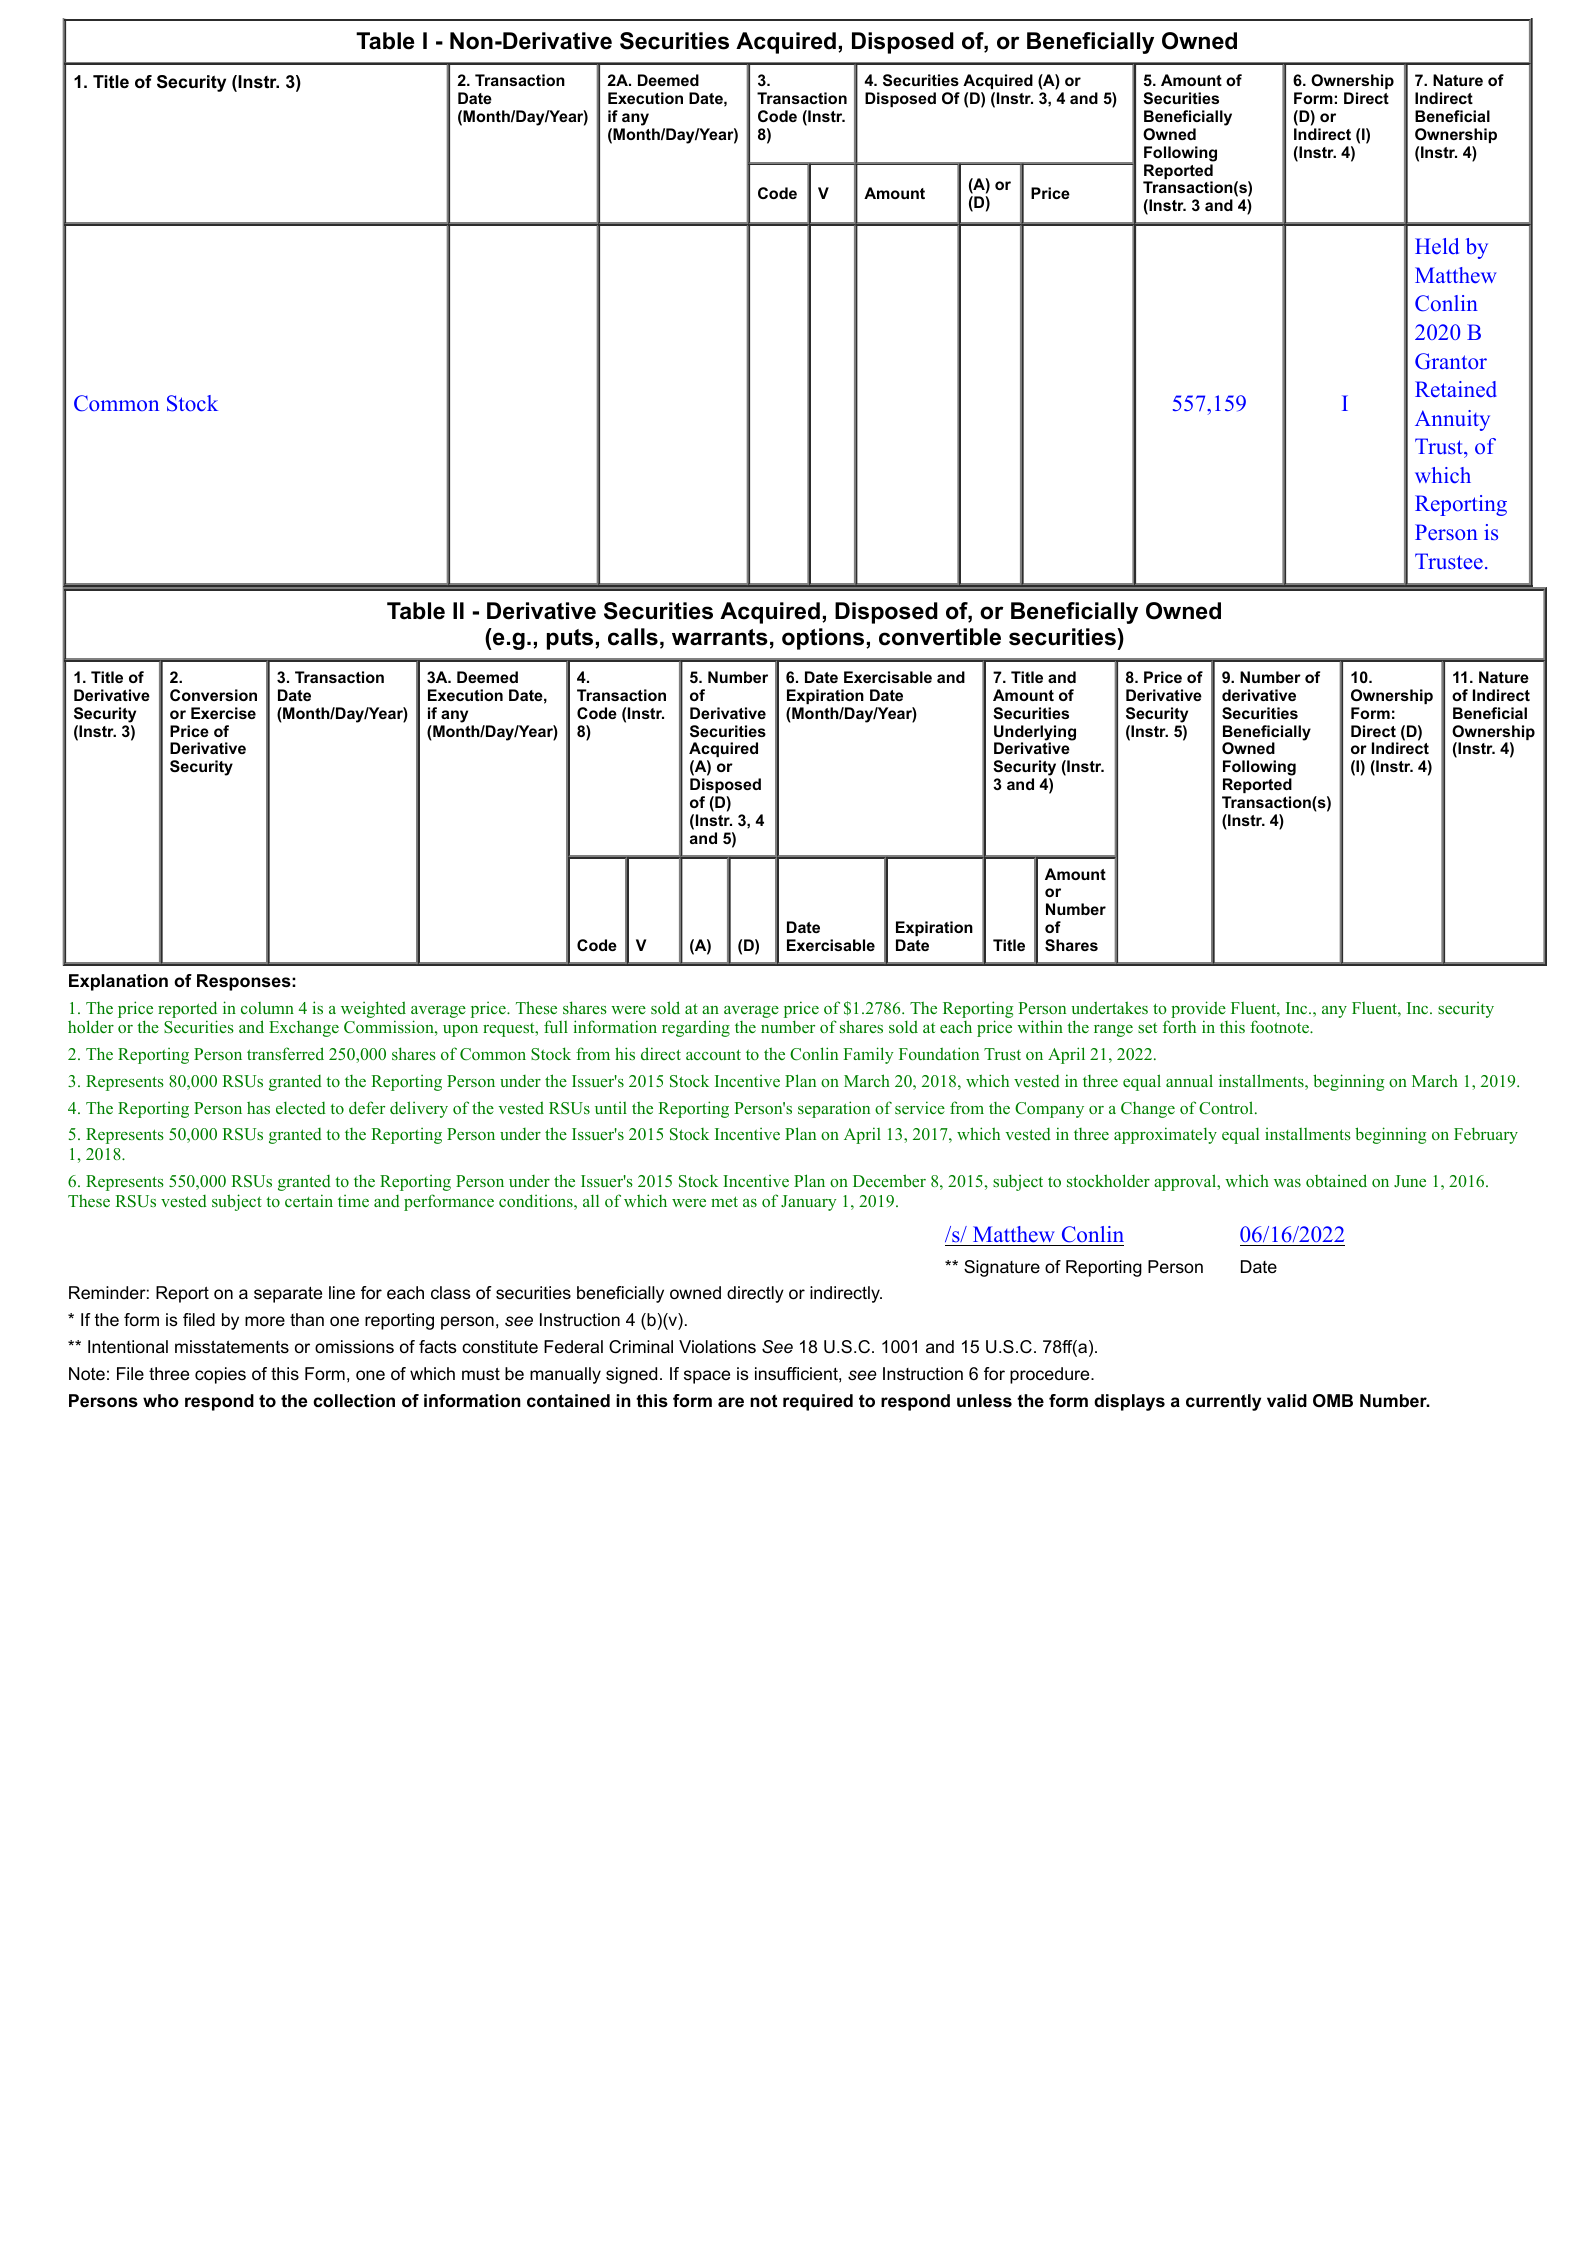 The height and width of the screenshot is (2258, 1595). What do you see at coordinates (1333, 1401) in the screenshot?
I see `OMB` at bounding box center [1333, 1401].
